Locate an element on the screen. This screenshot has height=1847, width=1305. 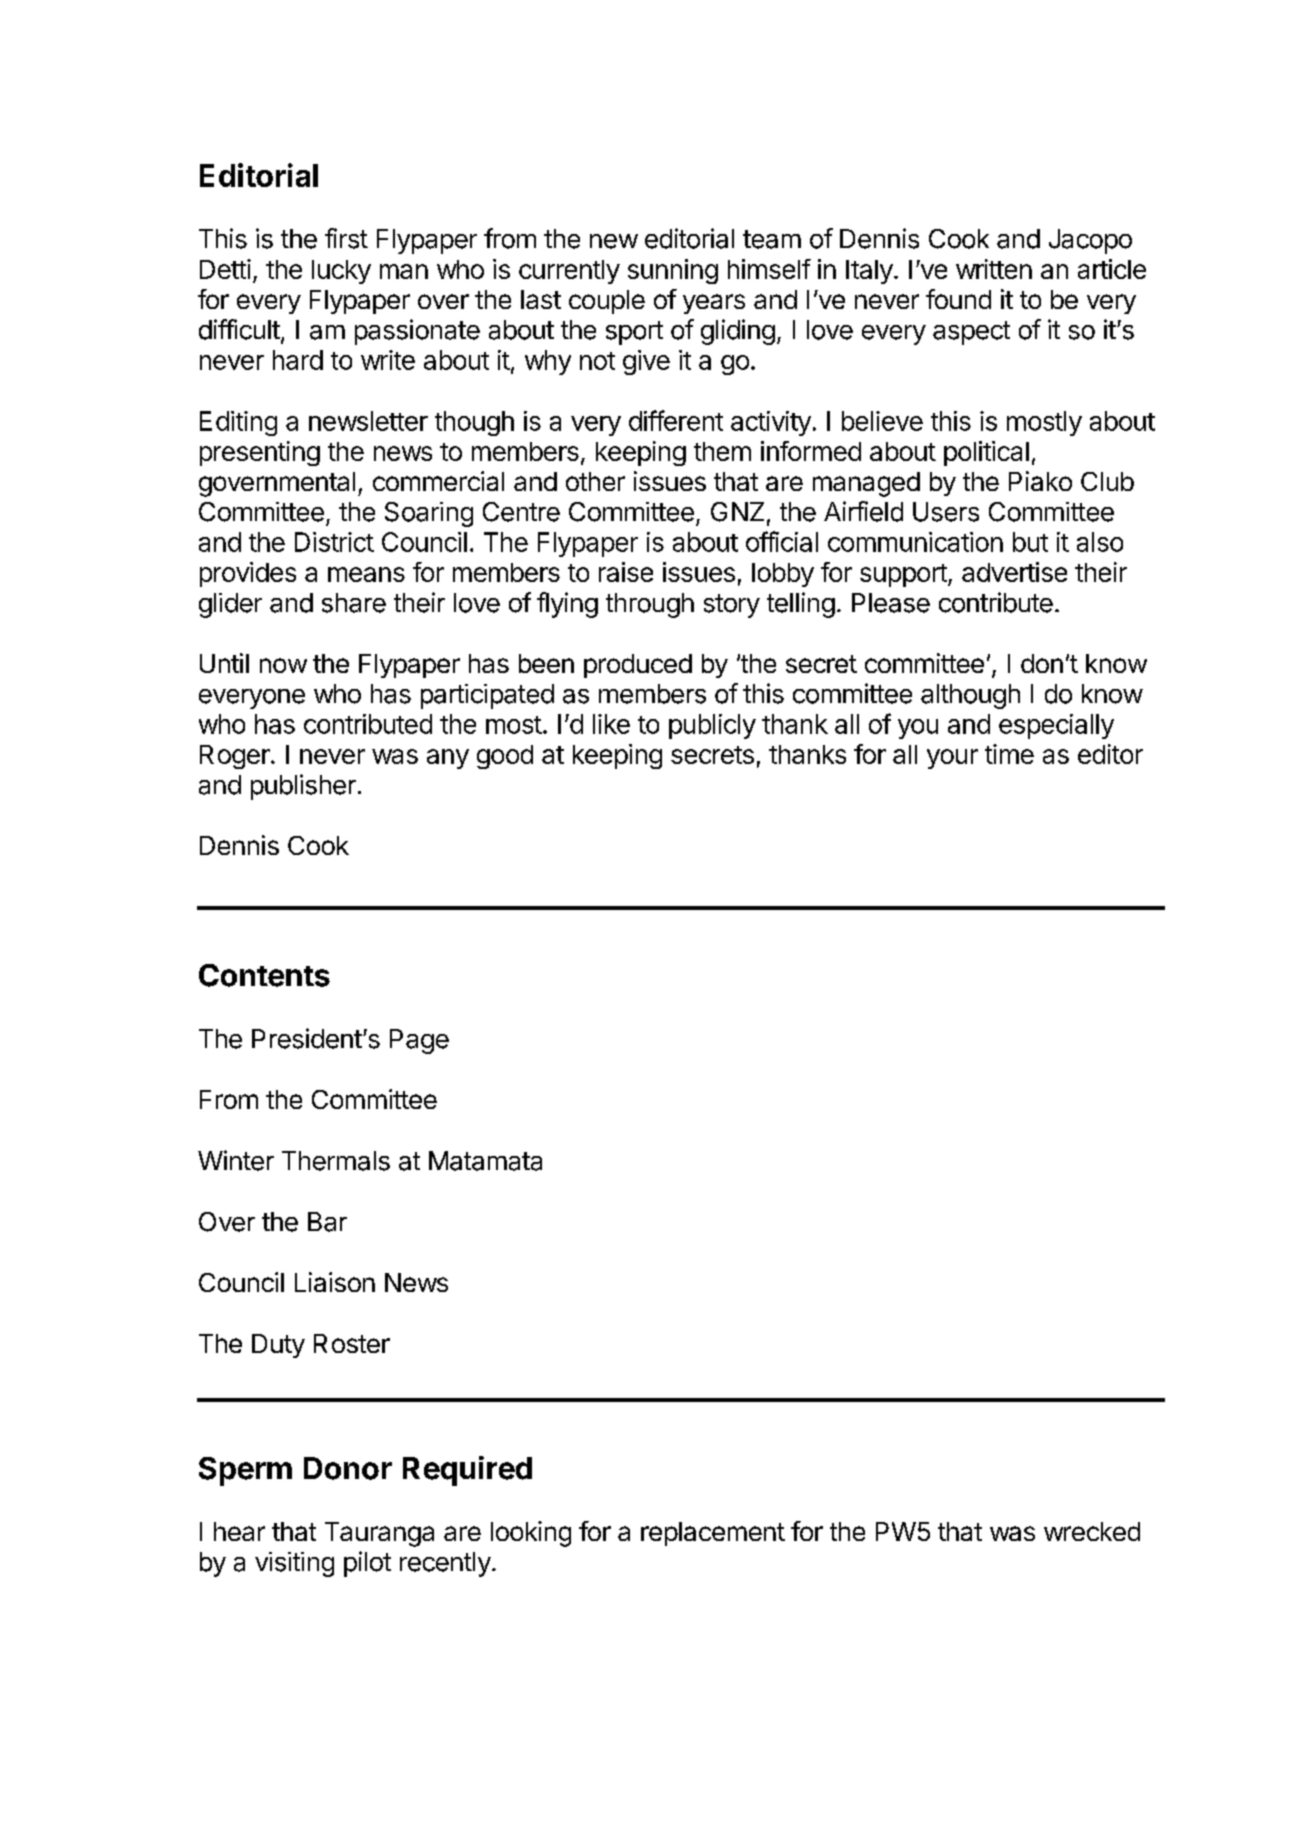
lucky is located at coordinates (341, 272).
